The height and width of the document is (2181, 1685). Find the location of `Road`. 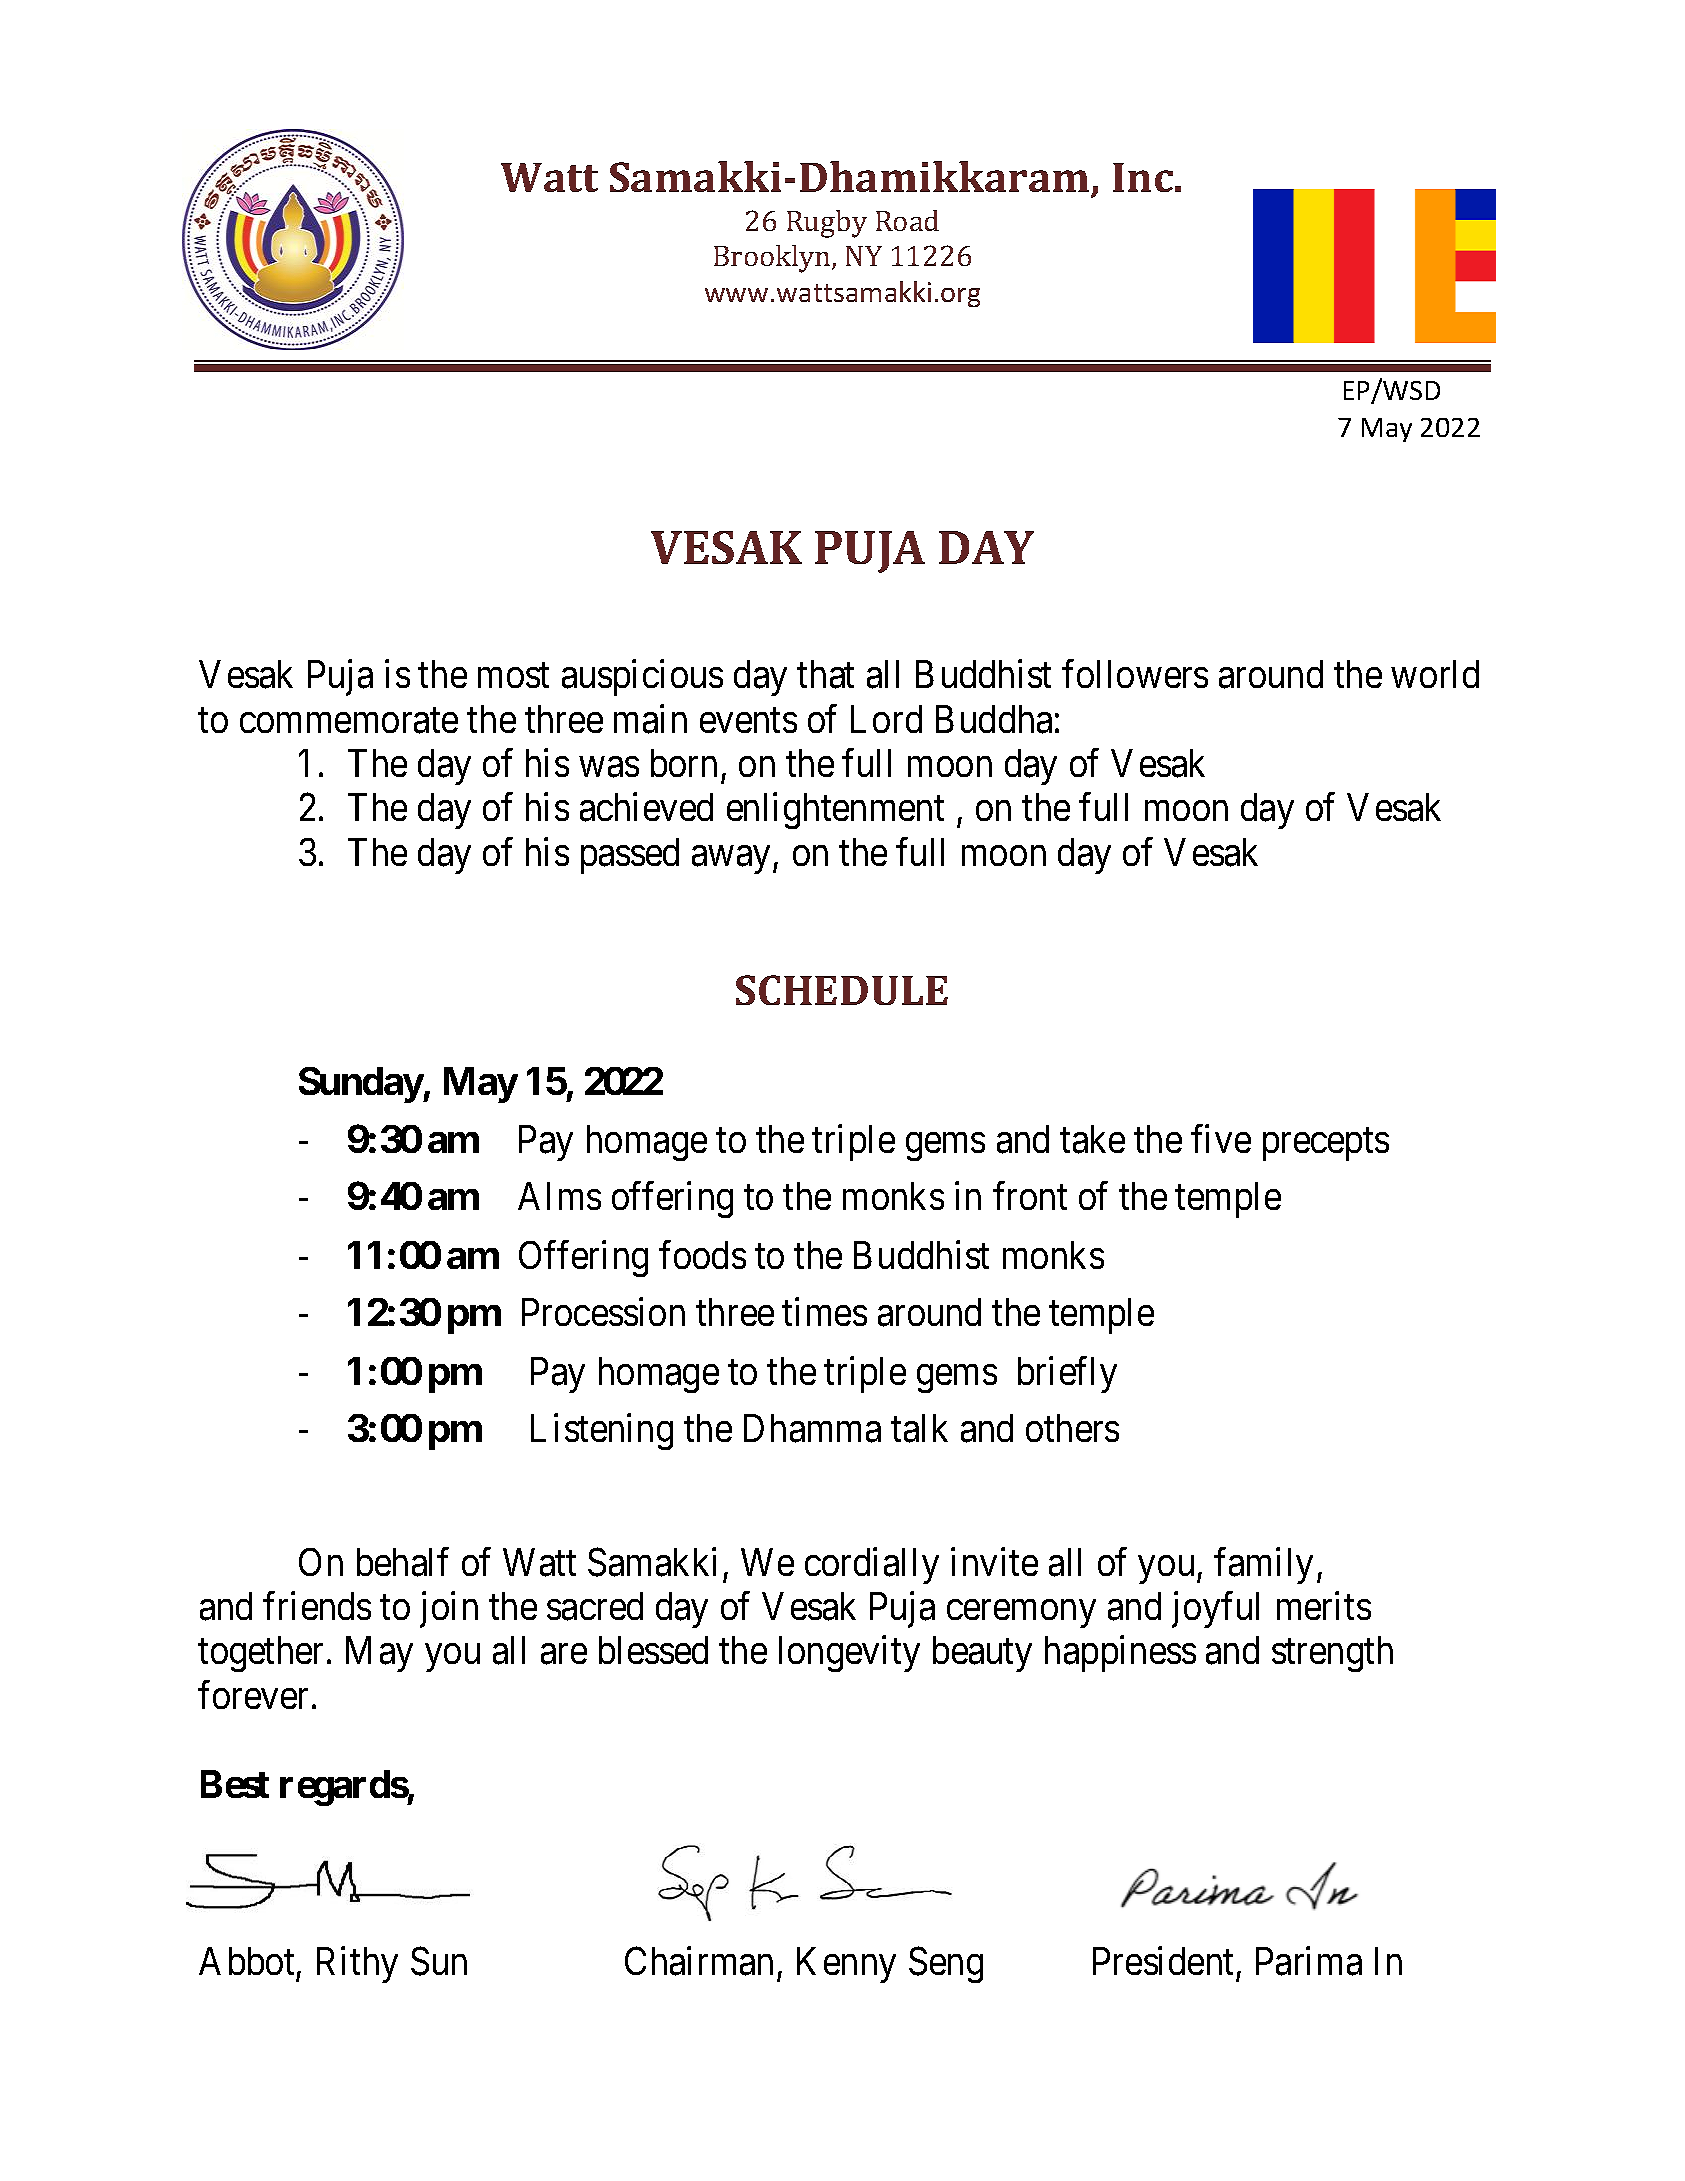

Road is located at coordinates (907, 220).
